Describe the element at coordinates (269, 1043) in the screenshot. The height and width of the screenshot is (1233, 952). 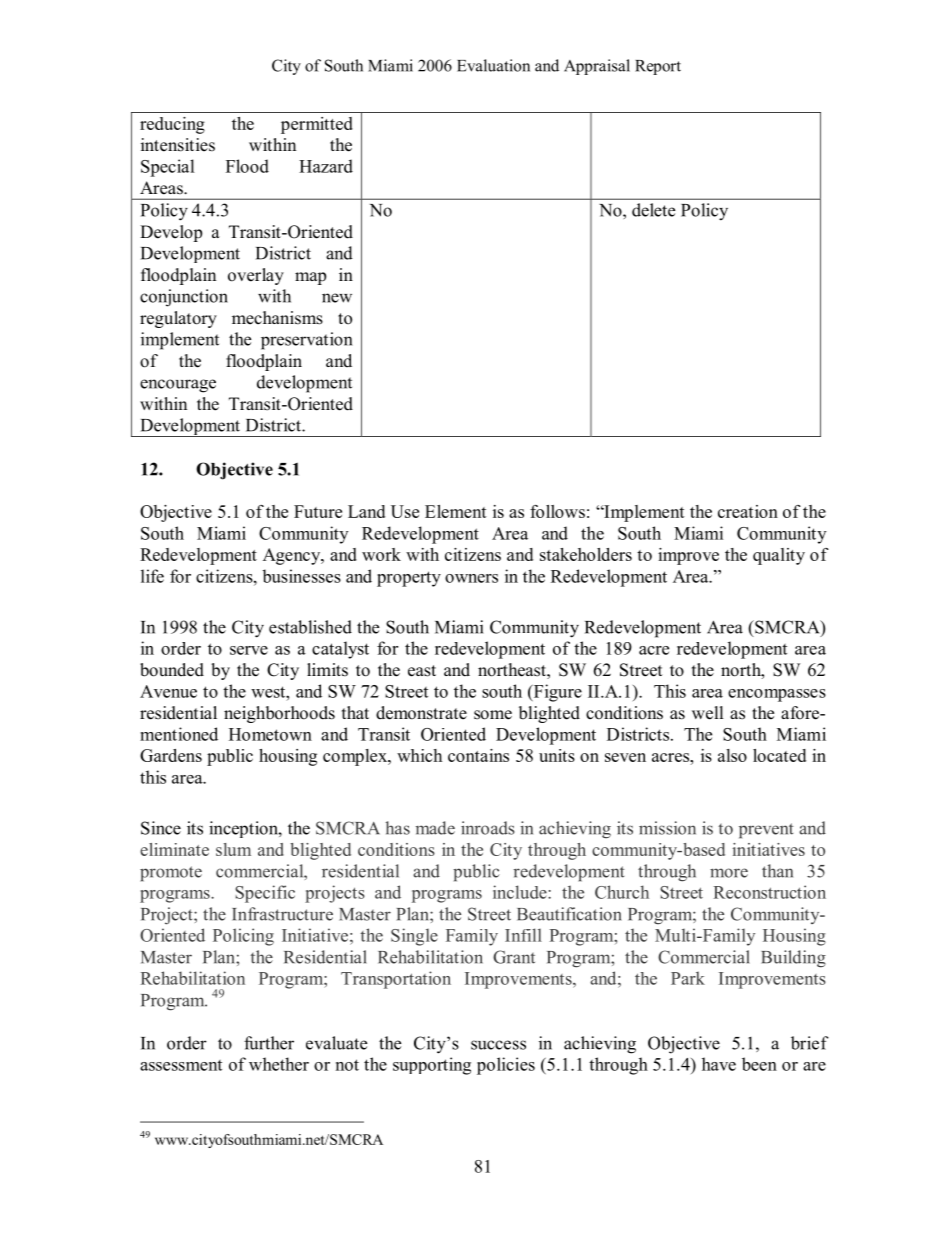
I see `further` at that location.
